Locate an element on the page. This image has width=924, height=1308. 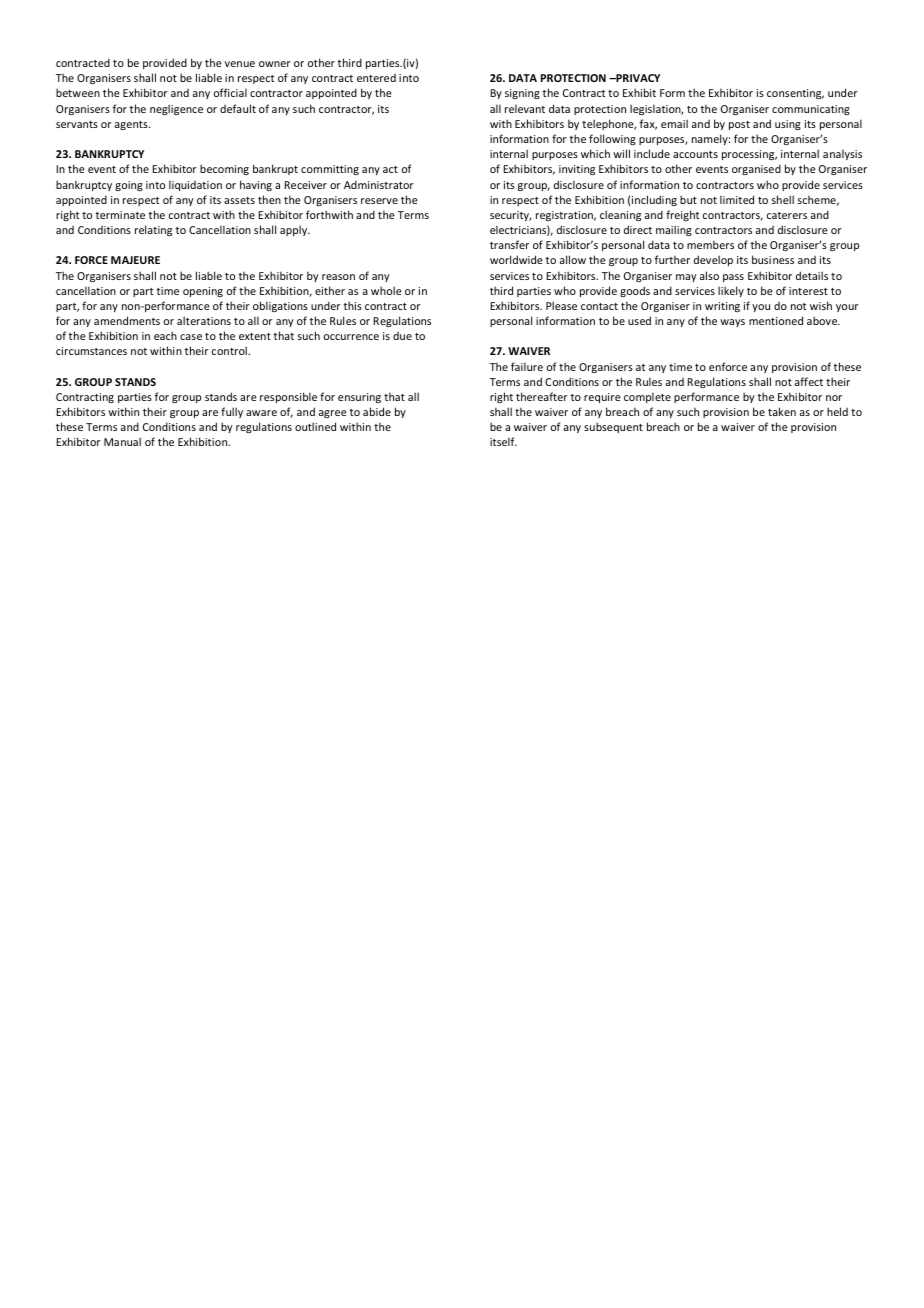
entered is located at coordinates (376, 78).
